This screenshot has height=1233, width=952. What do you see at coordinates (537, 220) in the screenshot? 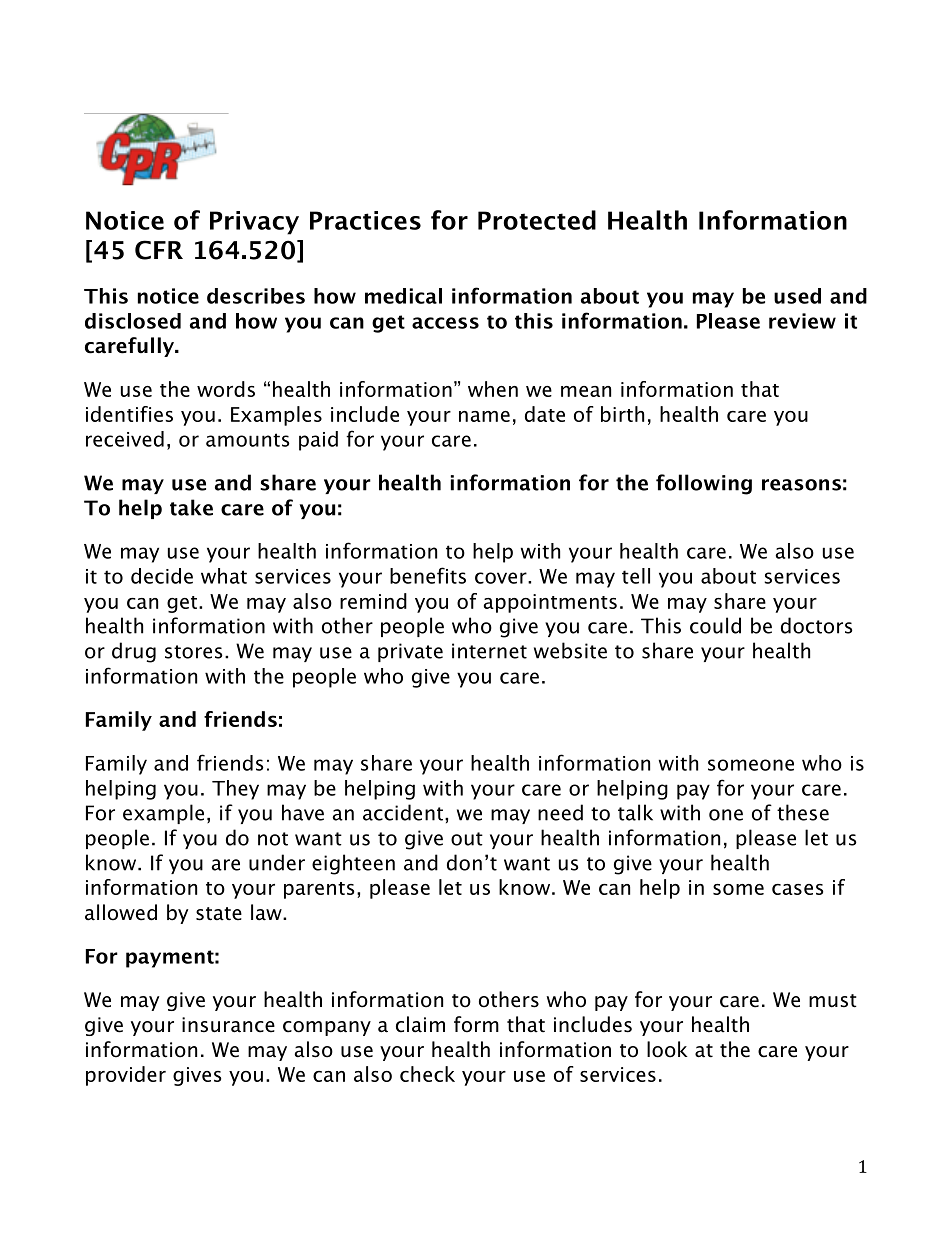
I see `Protected` at bounding box center [537, 220].
